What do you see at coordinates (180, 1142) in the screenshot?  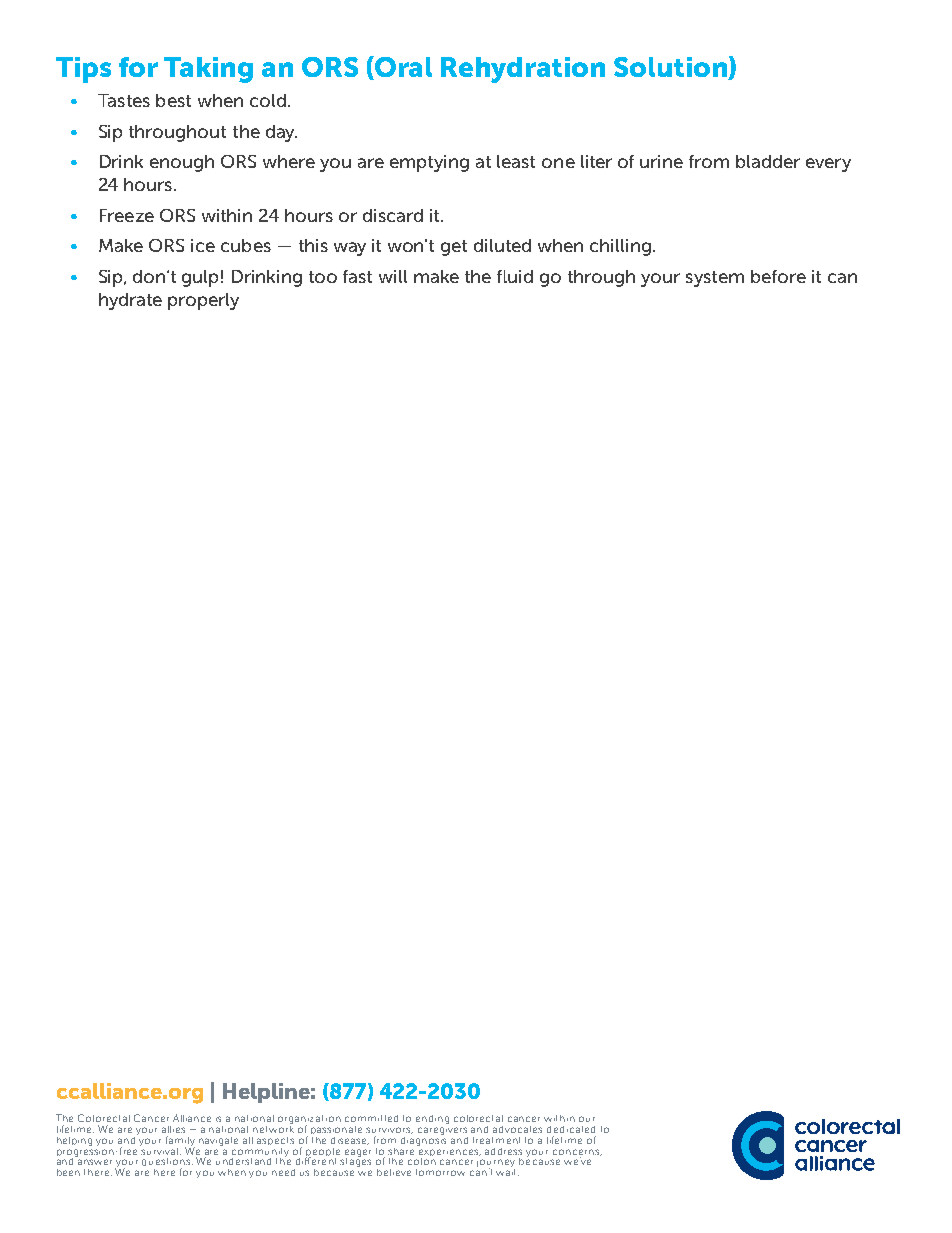 I see `family` at bounding box center [180, 1142].
